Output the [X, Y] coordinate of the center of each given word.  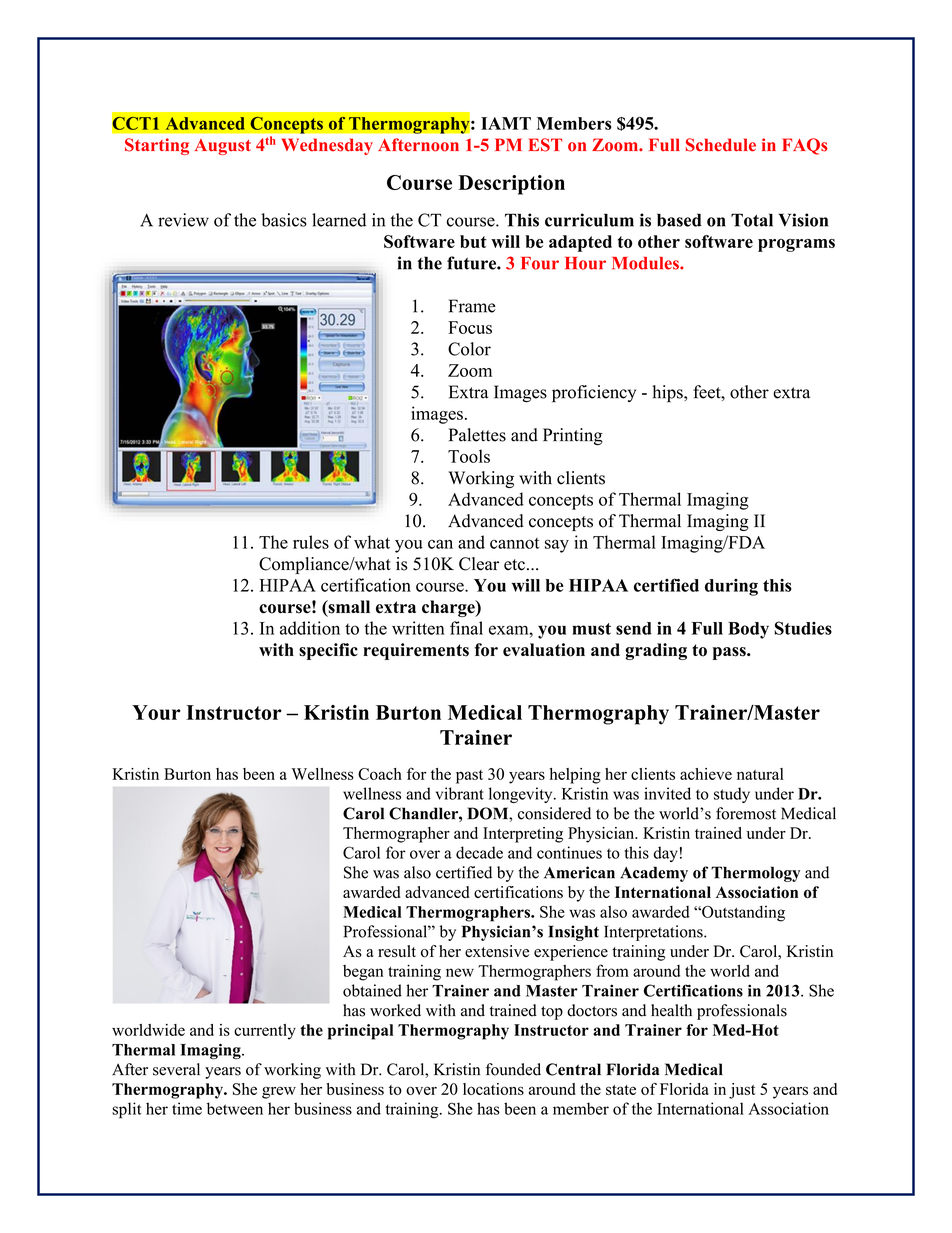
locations [493, 1089]
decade [479, 852]
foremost [746, 813]
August [223, 147]
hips [669, 394]
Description [511, 185]
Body [748, 630]
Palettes [477, 435]
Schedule [721, 145]
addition [310, 628]
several [176, 1069]
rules [311, 542]
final [466, 628]
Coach [380, 774]
